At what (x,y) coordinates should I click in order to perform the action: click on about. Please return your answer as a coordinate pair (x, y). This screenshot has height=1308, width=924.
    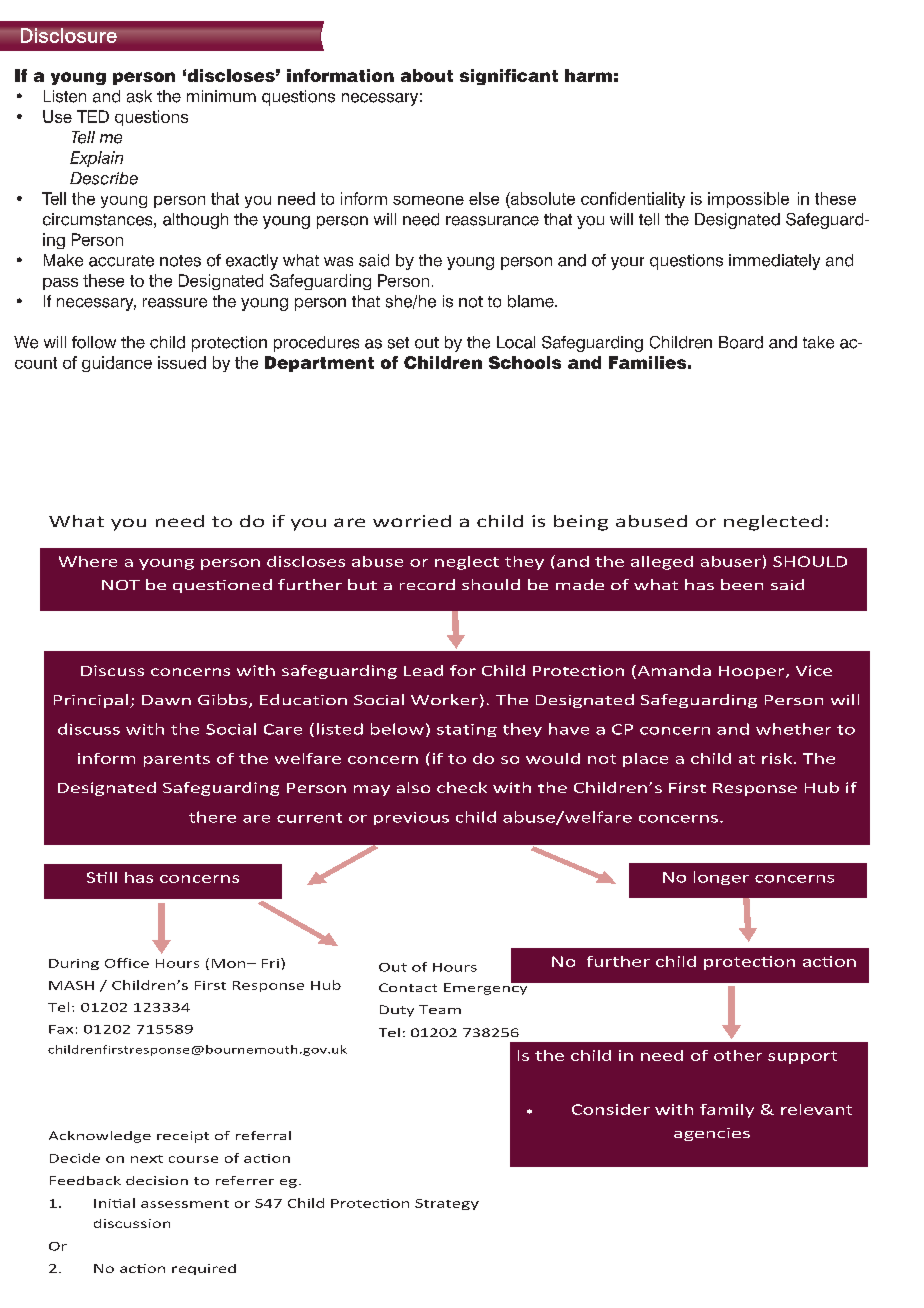
    Looking at the image, I should click on (427, 75).
